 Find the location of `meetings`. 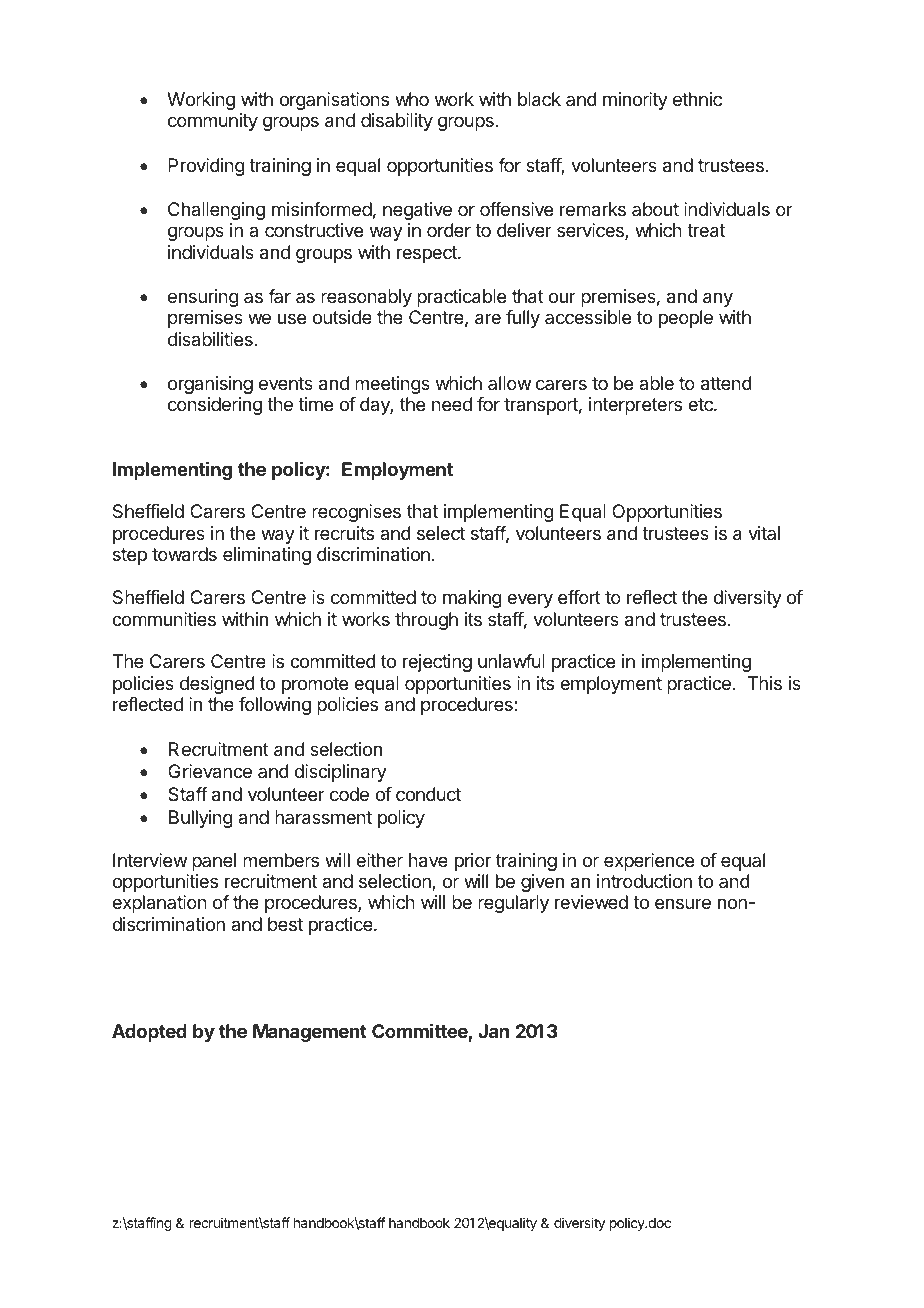

meetings is located at coordinates (392, 385).
